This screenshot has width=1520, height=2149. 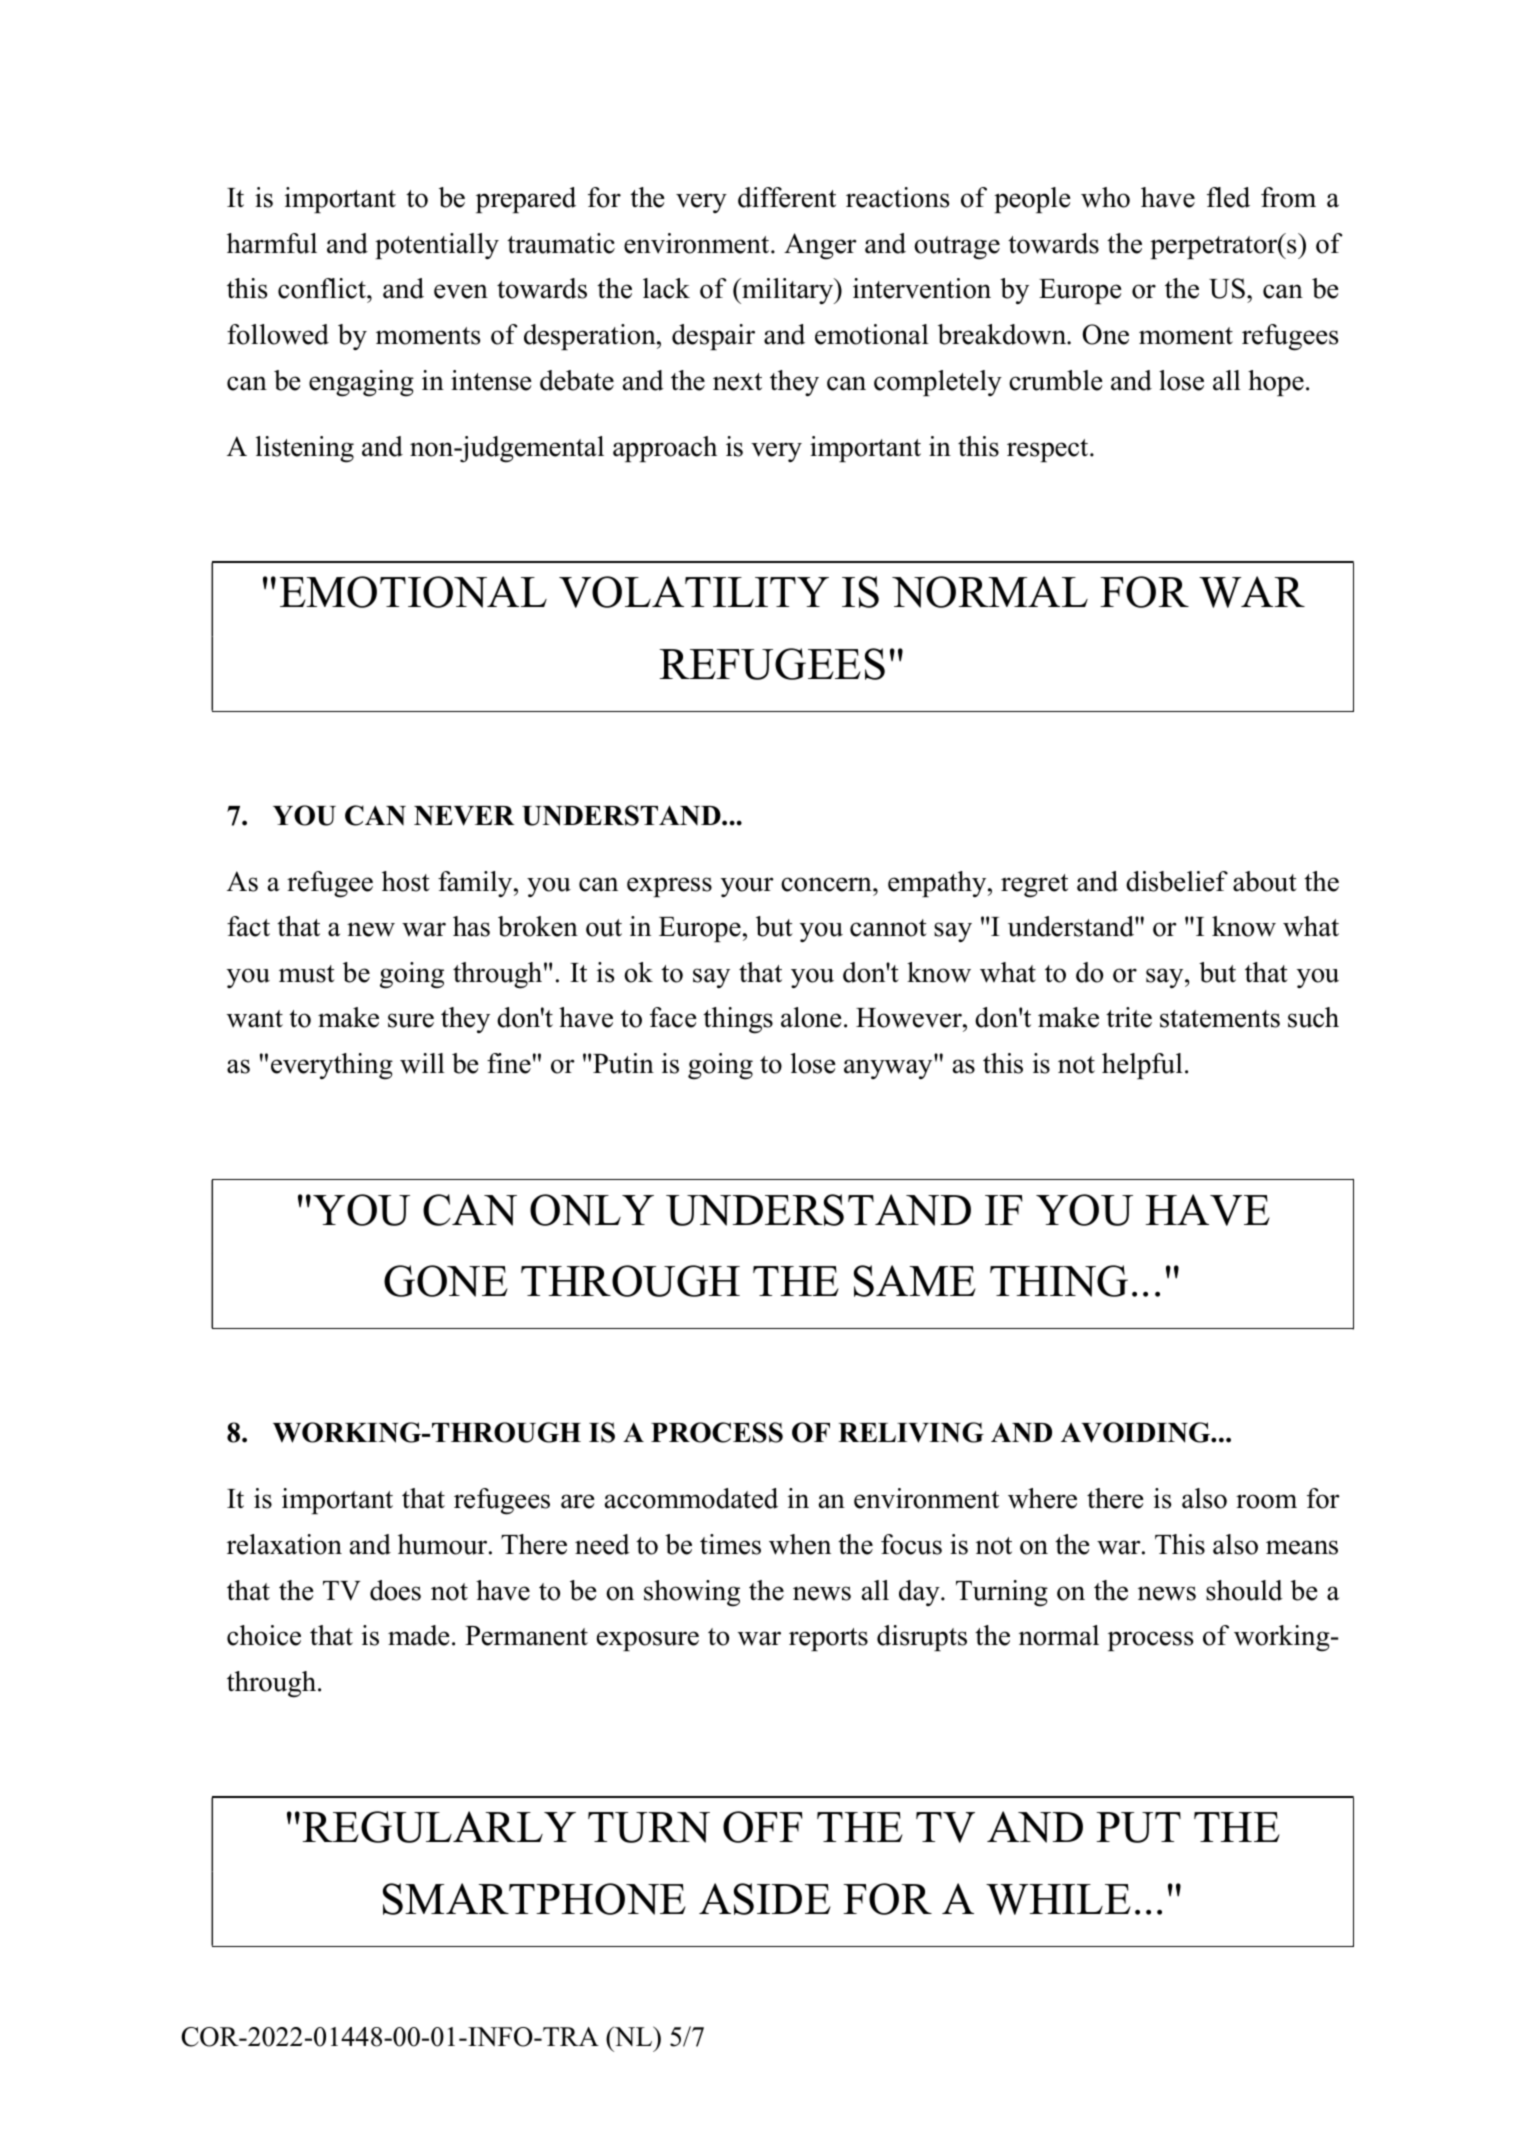 What do you see at coordinates (763, 1827) in the screenshot?
I see `OFF` at bounding box center [763, 1827].
